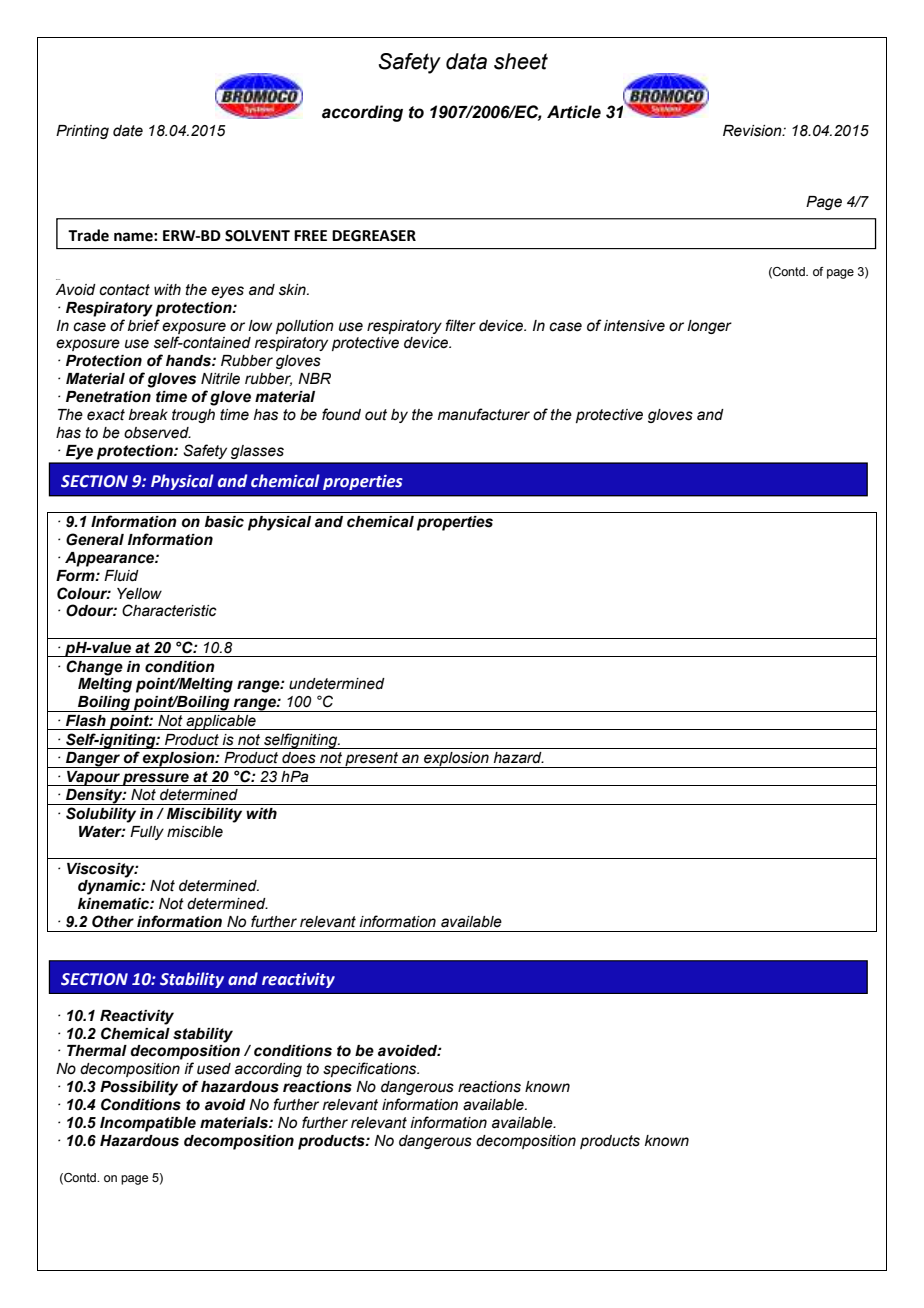  Describe the element at coordinates (372, 760) in the screenshot. I see `present` at that location.
